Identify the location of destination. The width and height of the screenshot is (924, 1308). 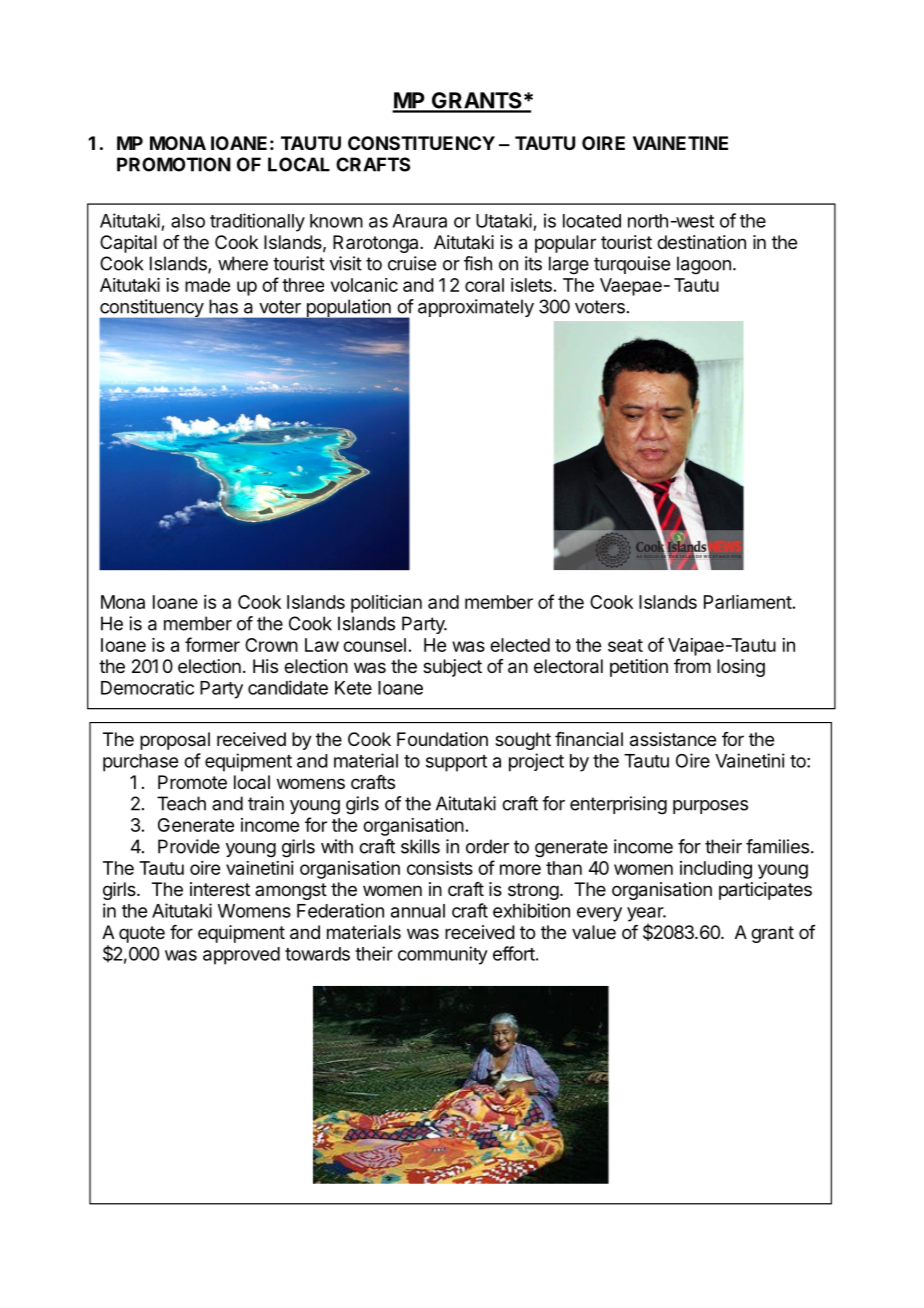
(701, 242).
